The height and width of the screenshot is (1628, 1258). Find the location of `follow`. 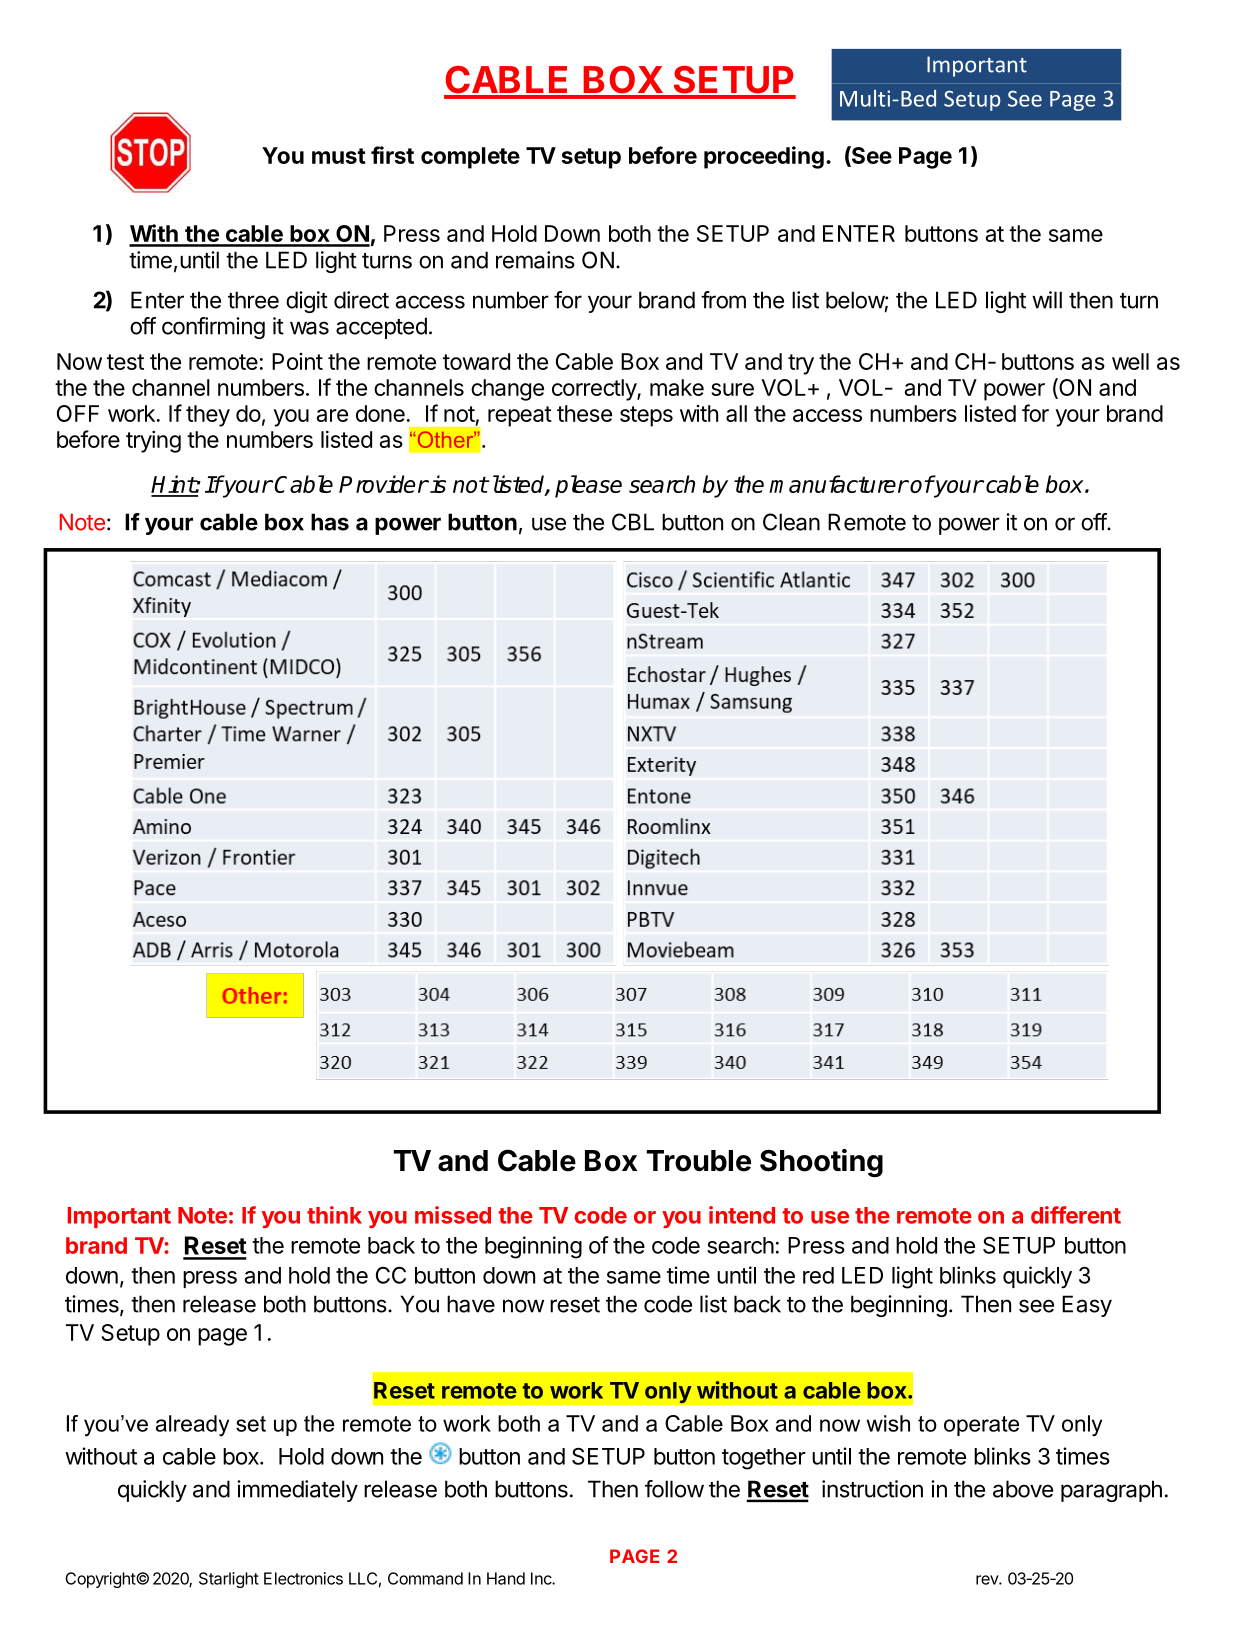

follow is located at coordinates (674, 1489).
